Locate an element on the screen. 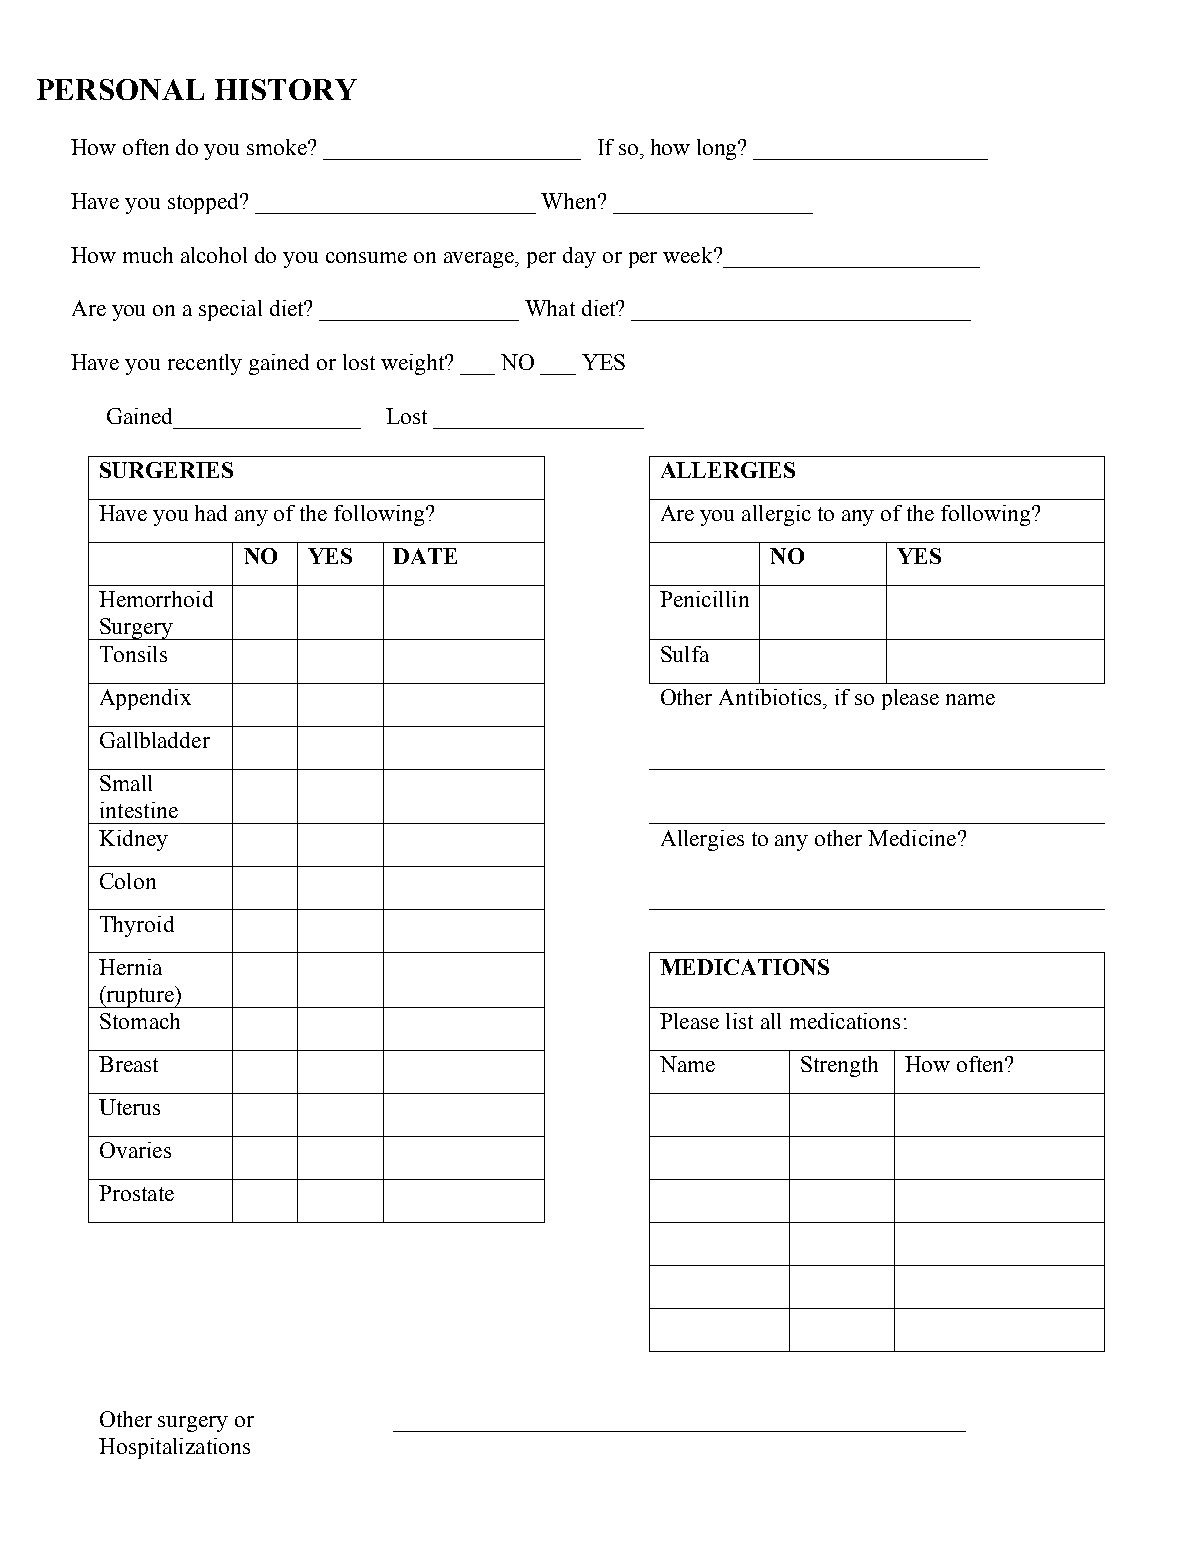  Prostate is located at coordinates (136, 1193).
